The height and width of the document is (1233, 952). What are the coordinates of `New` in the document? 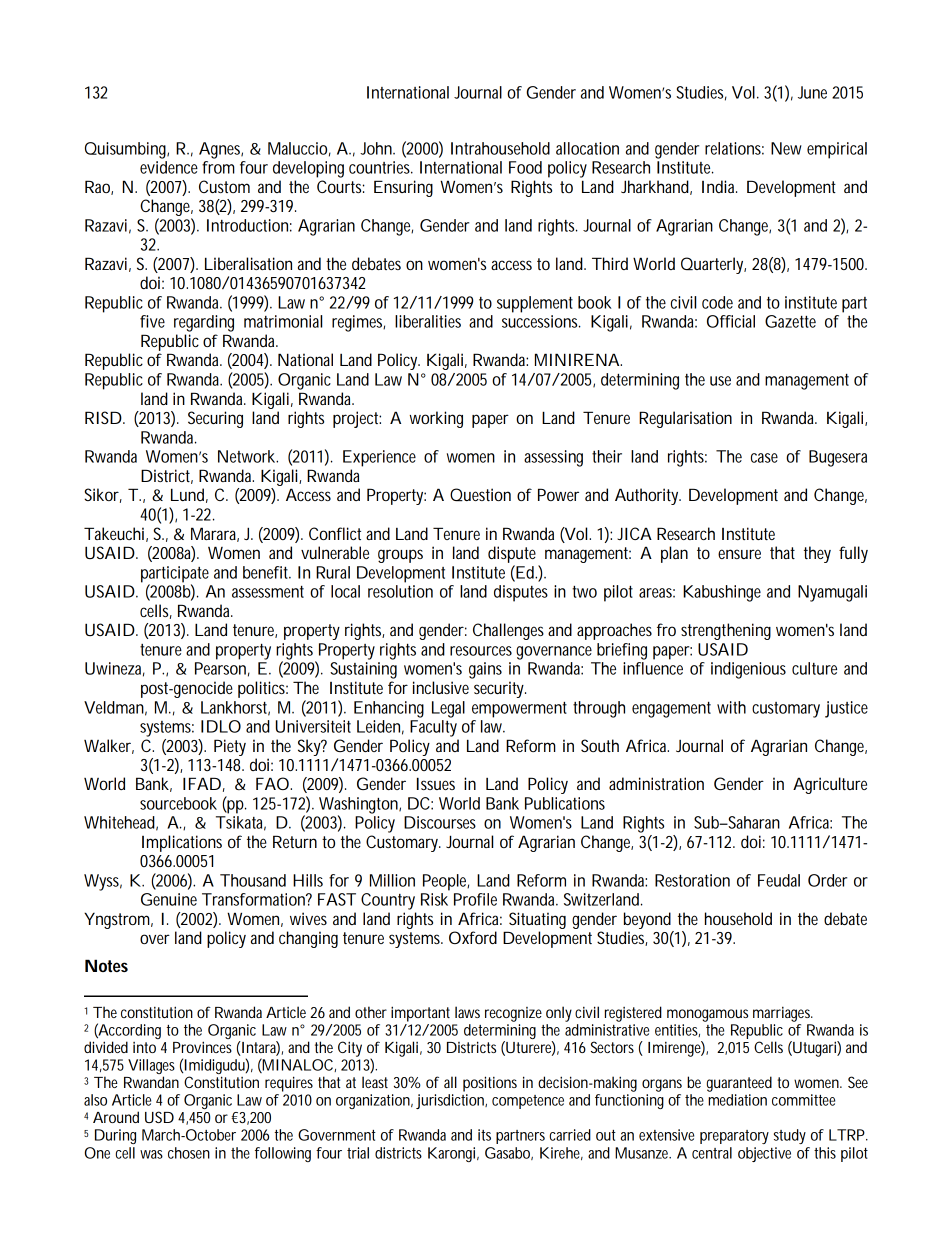 It's located at (786, 148).
